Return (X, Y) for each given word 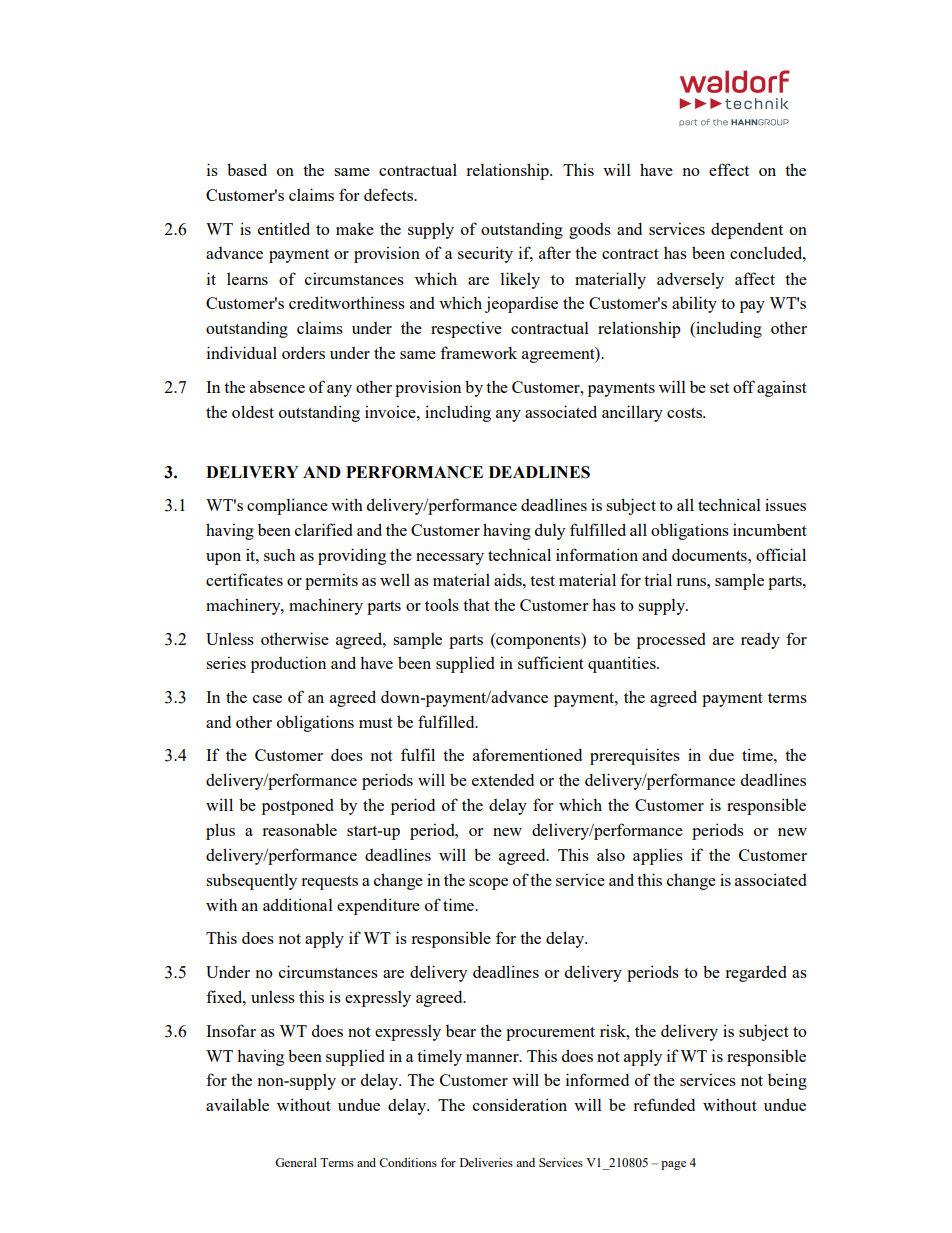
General (296, 1162)
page (673, 1165)
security (485, 254)
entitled (284, 228)
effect (729, 169)
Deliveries (486, 1162)
